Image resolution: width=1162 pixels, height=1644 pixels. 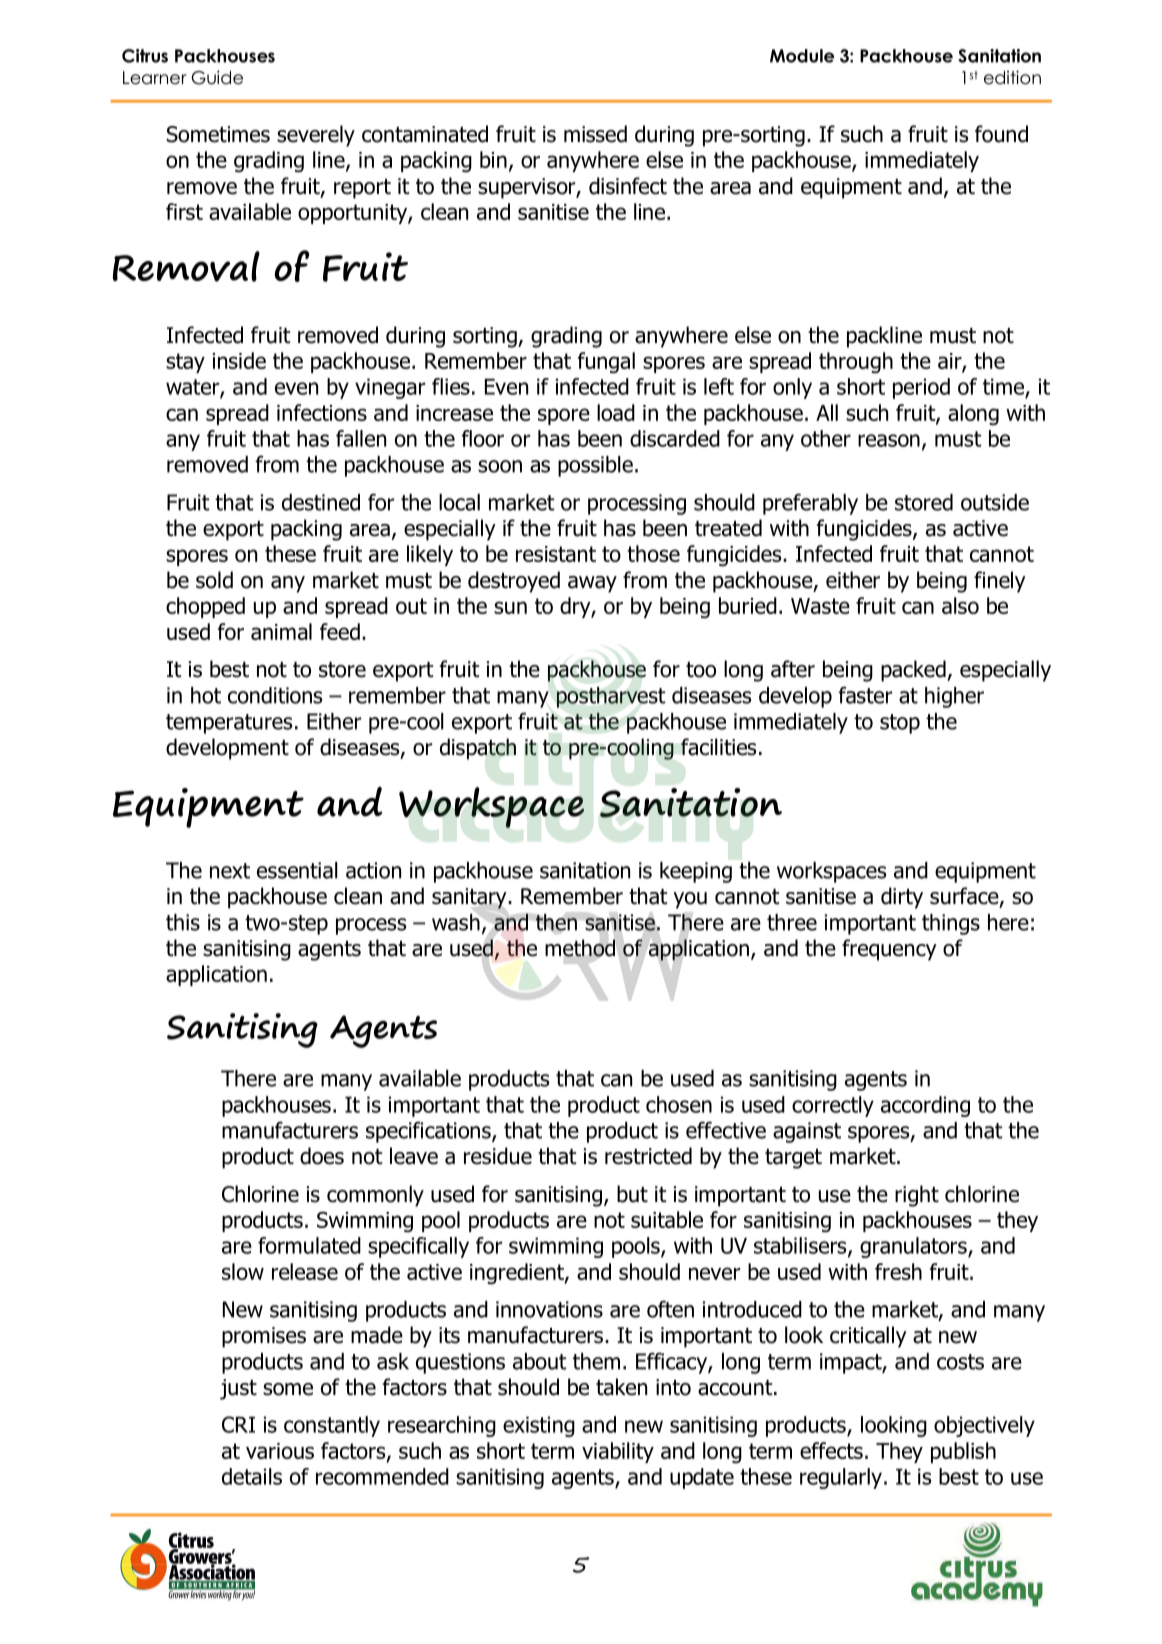 What do you see at coordinates (1001, 134) in the document?
I see `found` at bounding box center [1001, 134].
